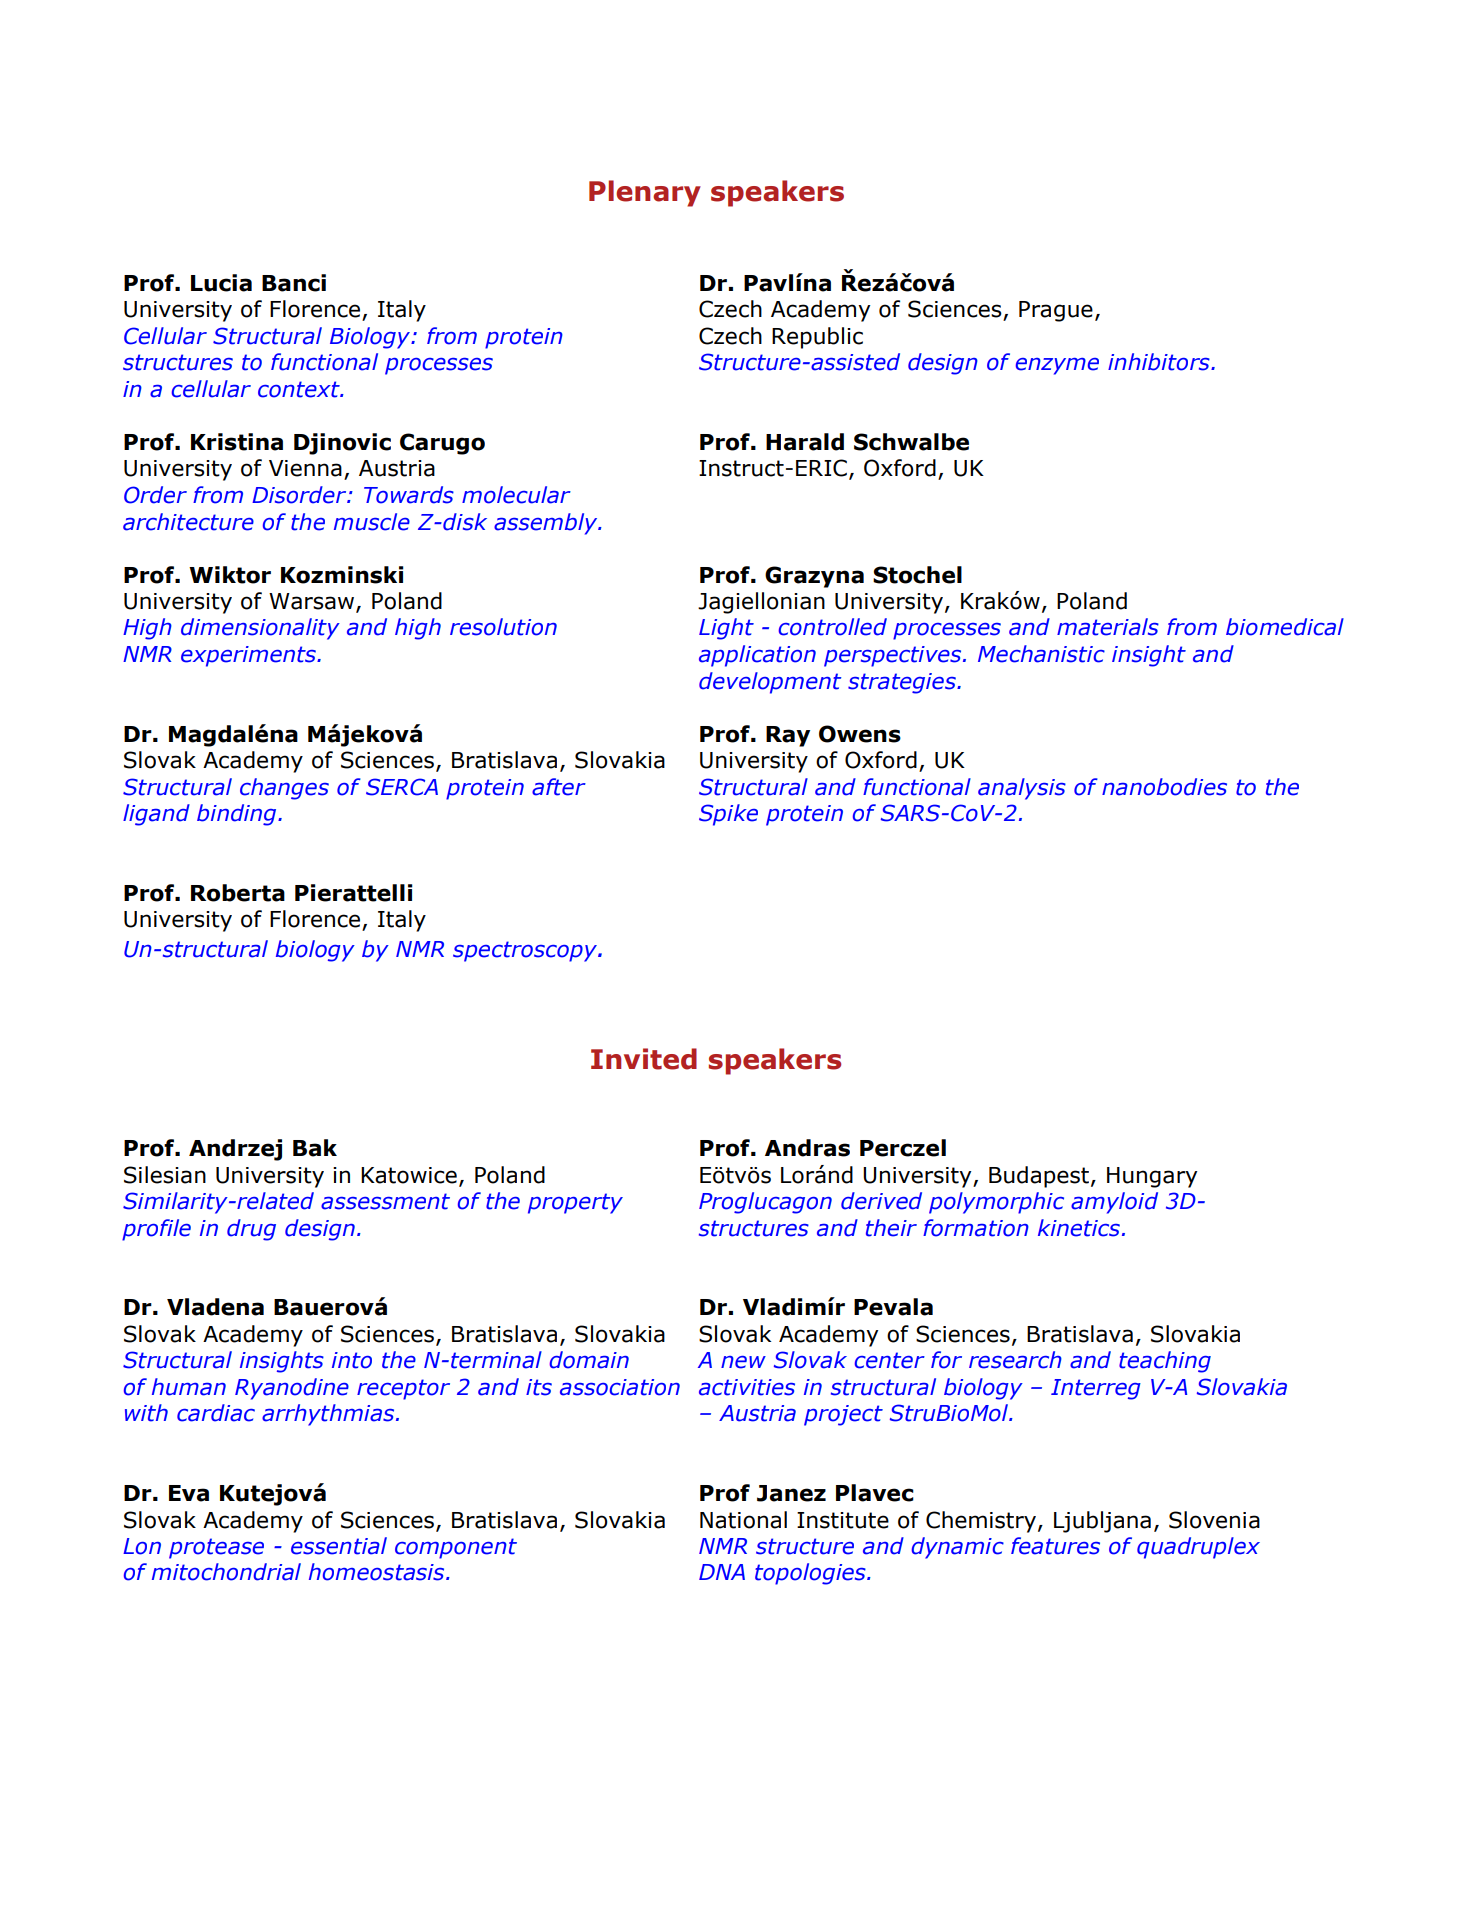 Image resolution: width=1484 pixels, height=1920 pixels. Describe the element at coordinates (221, 283) in the screenshot. I see `Lucia` at that location.
